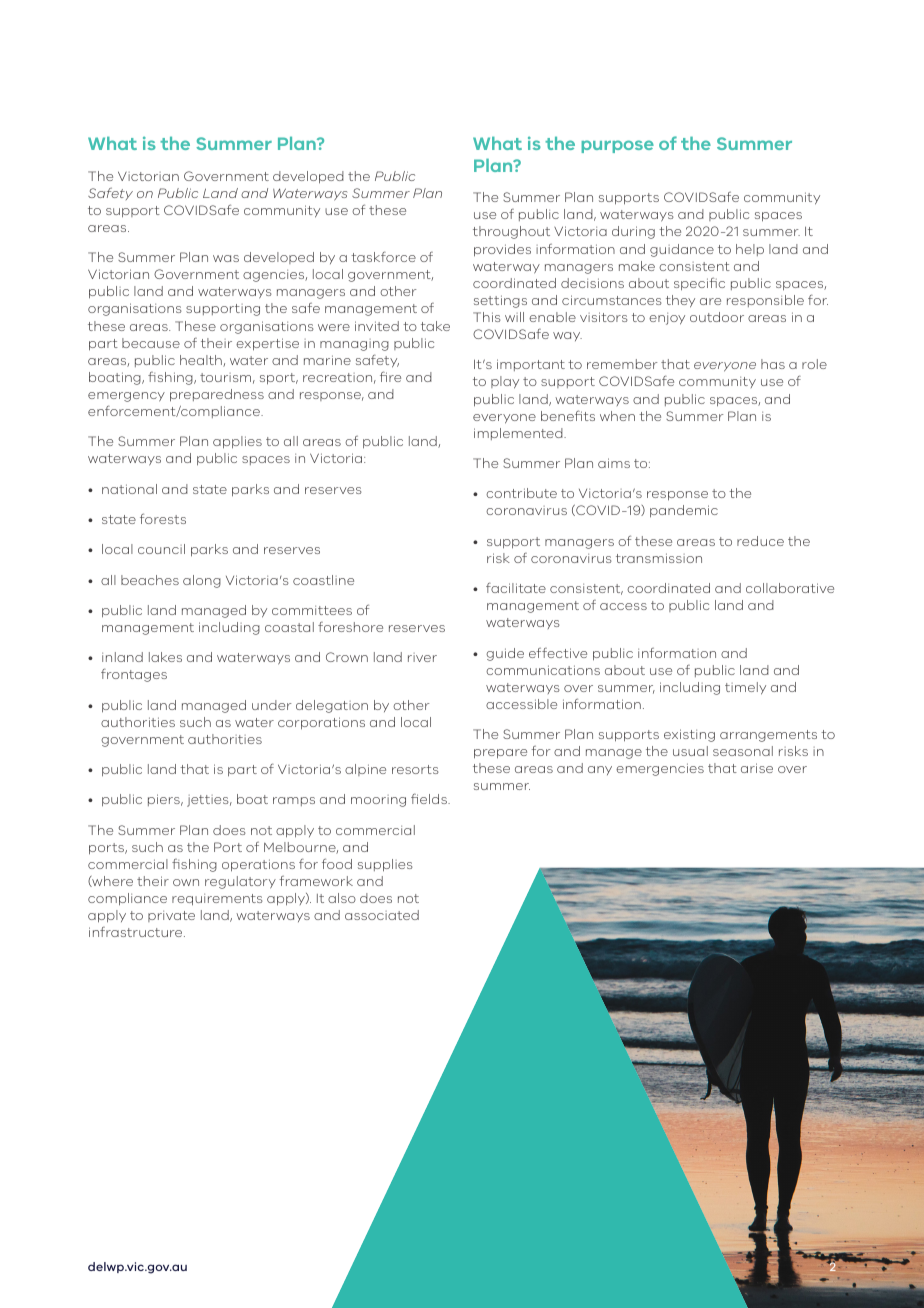  What do you see at coordinates (773, 364) in the screenshot?
I see `has` at bounding box center [773, 364].
